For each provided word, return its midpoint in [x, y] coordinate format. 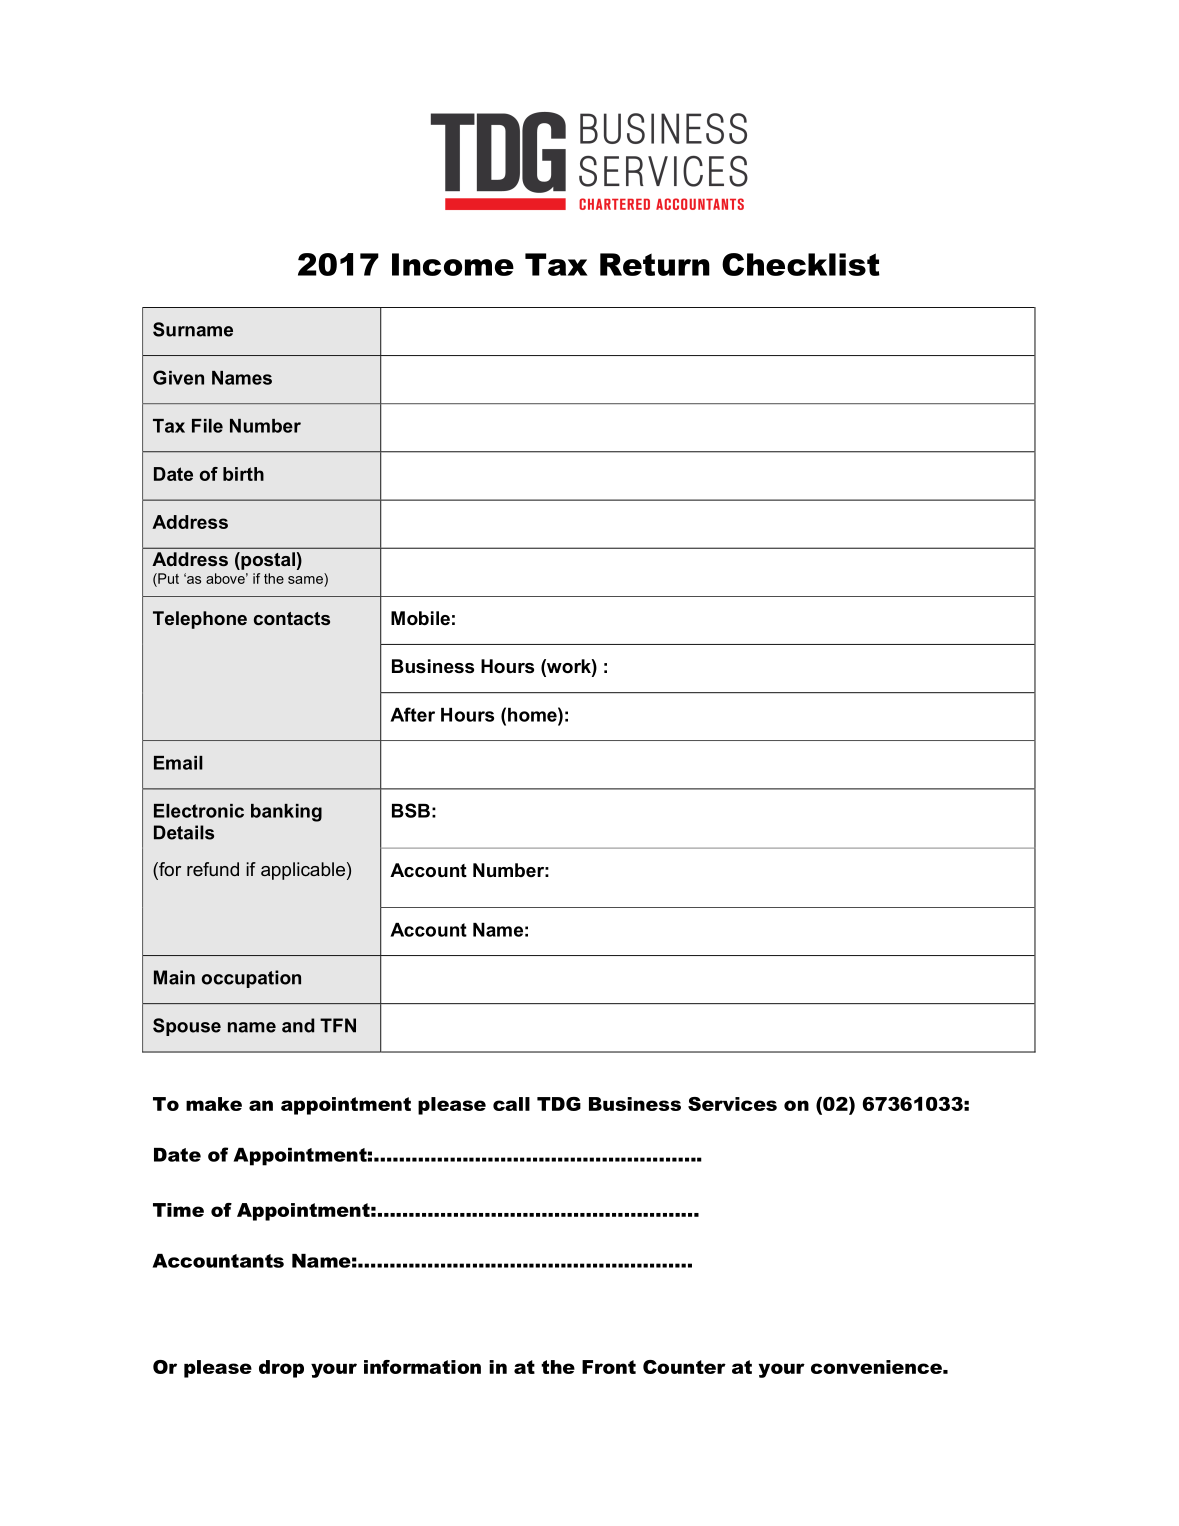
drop [281, 1369]
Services [732, 1104]
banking [286, 813]
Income [453, 264]
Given [178, 377]
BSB [411, 810]
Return [655, 264]
